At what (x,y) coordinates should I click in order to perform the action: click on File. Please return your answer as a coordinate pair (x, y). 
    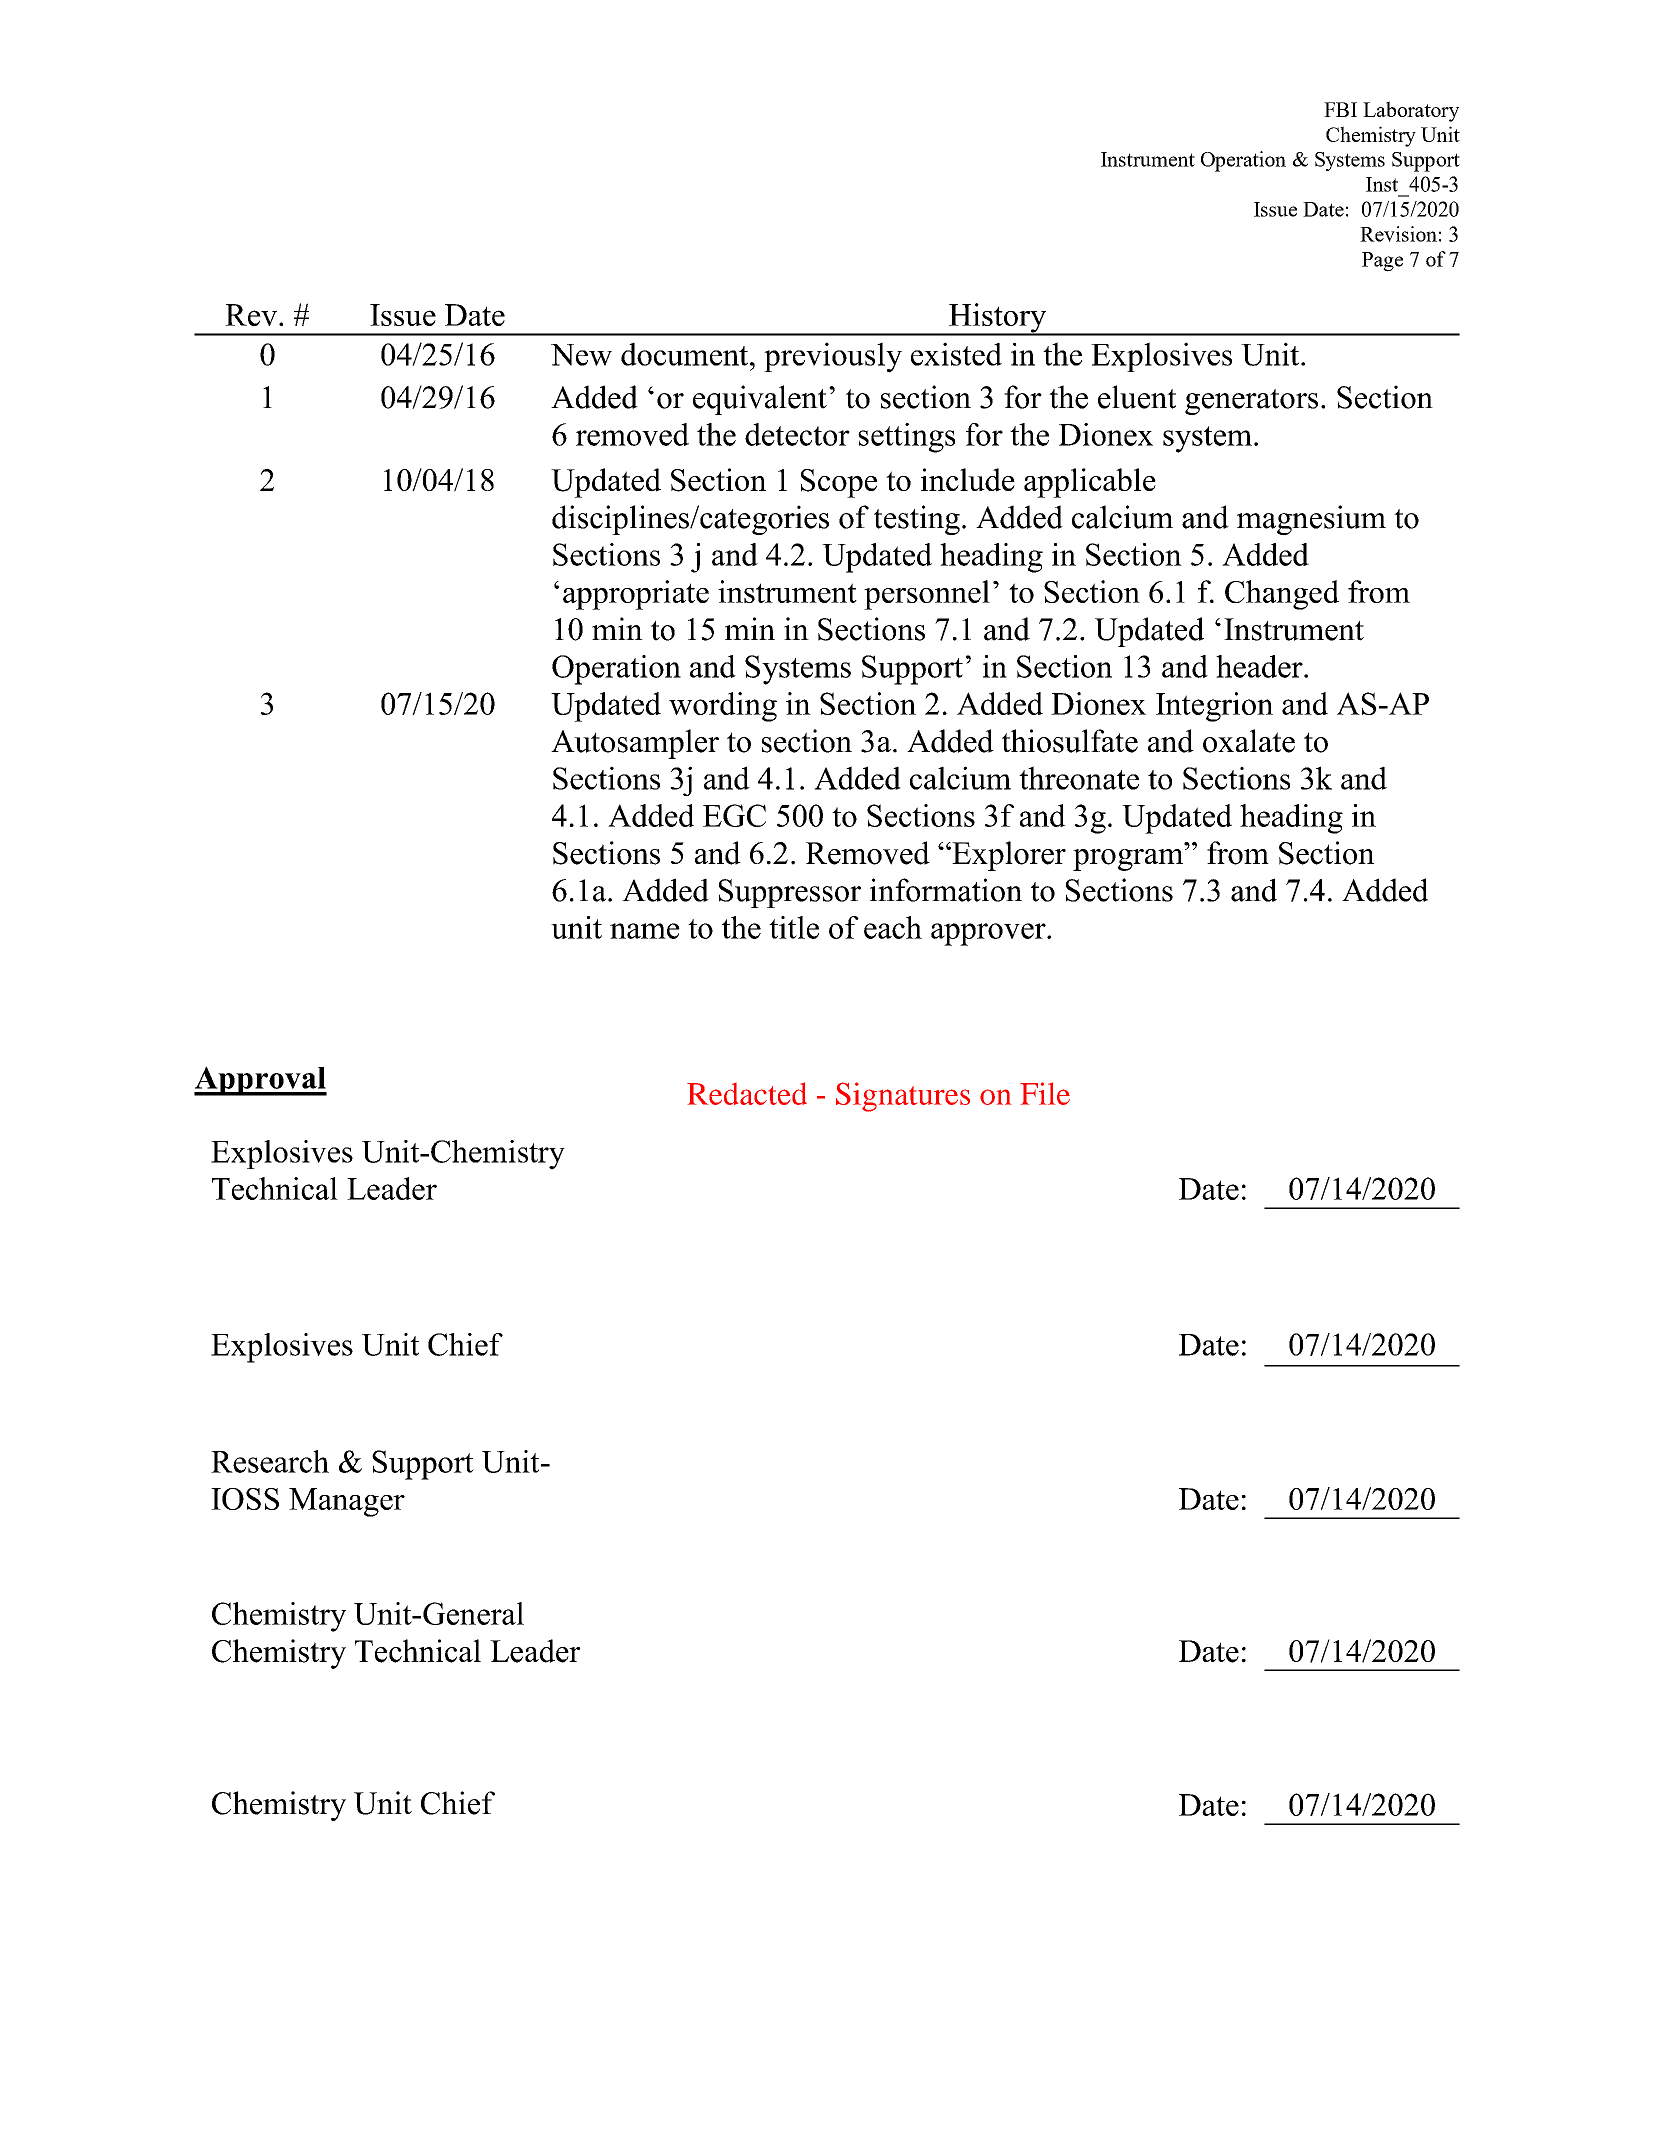
    Looking at the image, I should click on (1045, 1093).
